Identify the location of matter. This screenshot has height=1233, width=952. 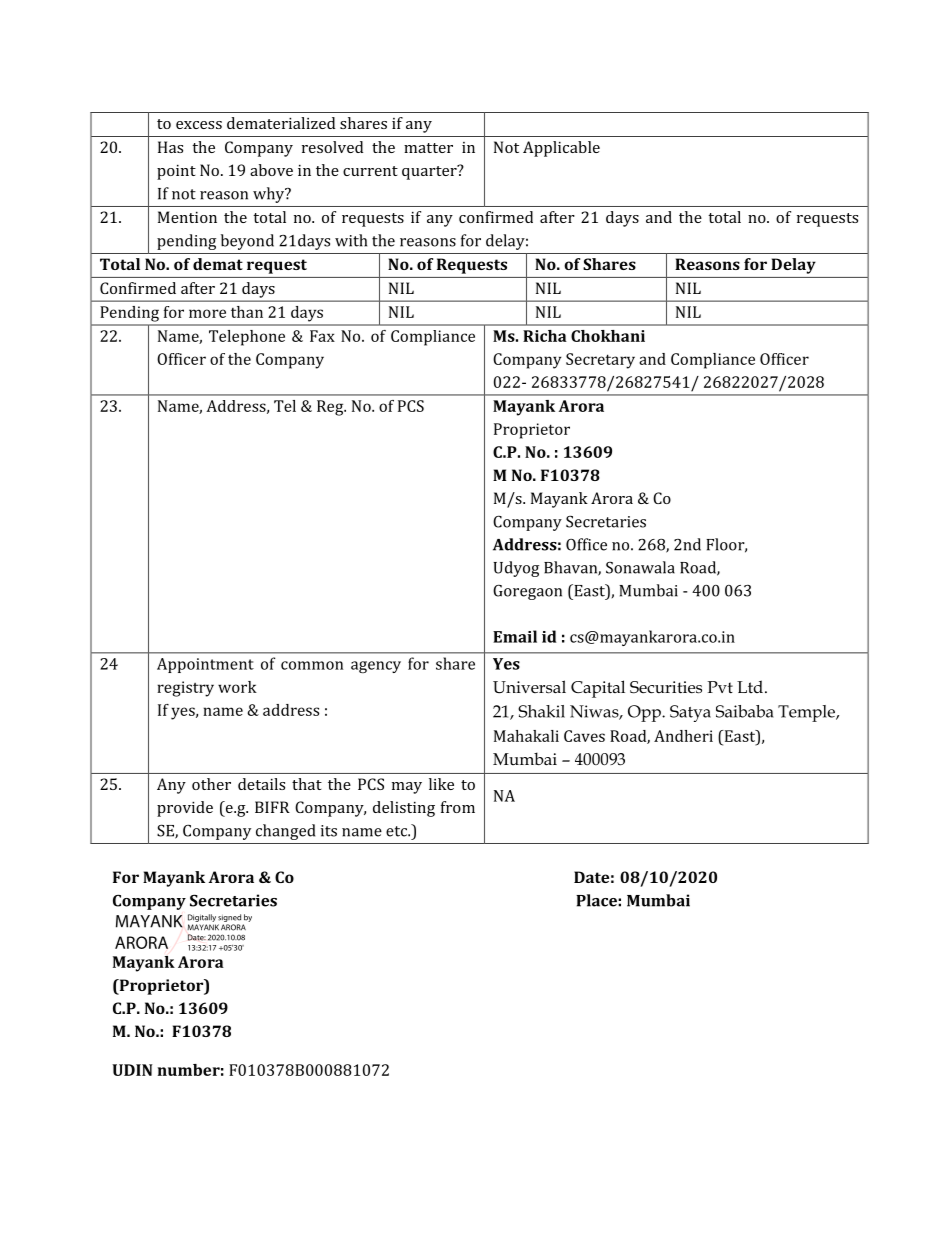
(428, 148).
